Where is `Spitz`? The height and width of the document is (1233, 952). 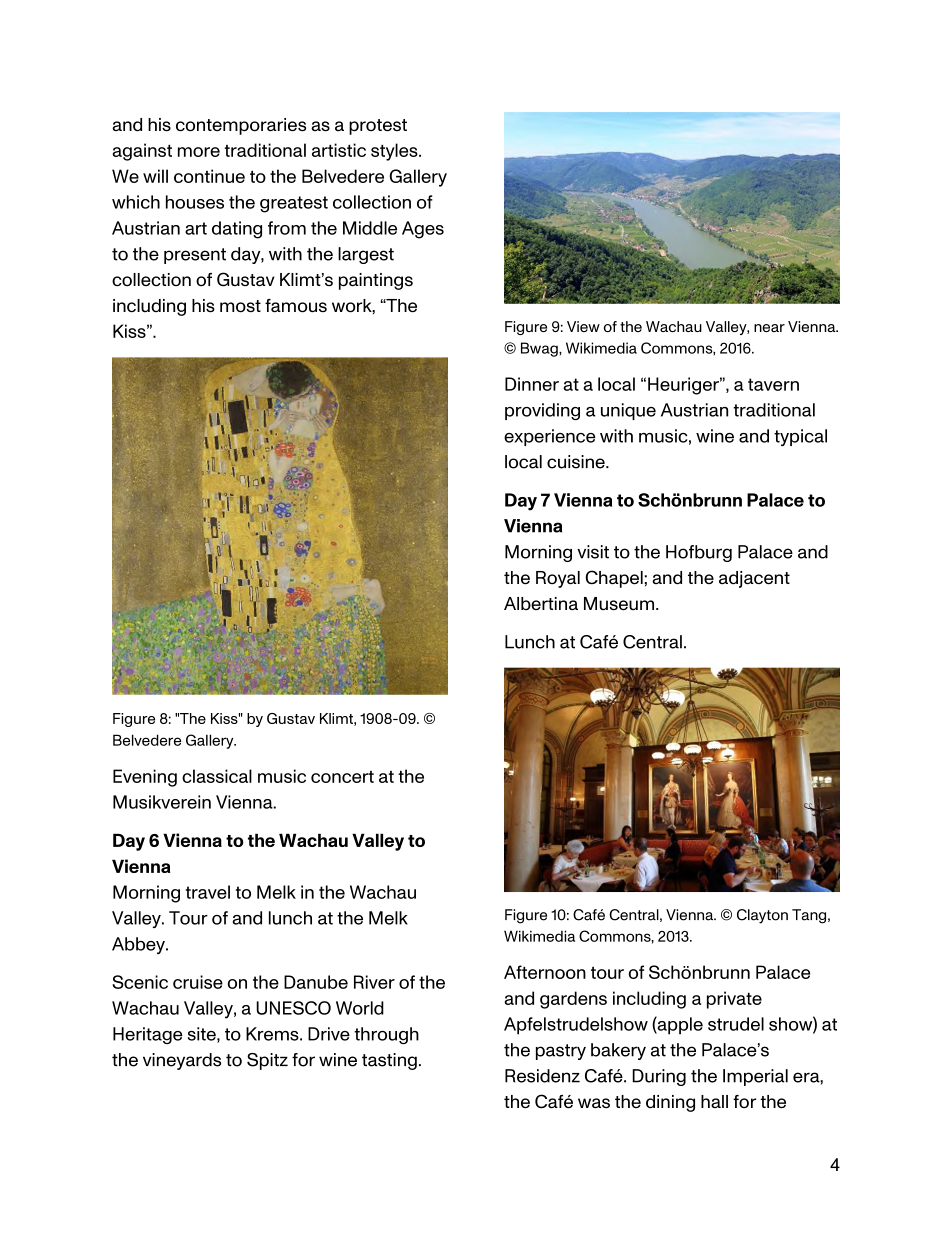
Spitz is located at coordinates (267, 1061).
